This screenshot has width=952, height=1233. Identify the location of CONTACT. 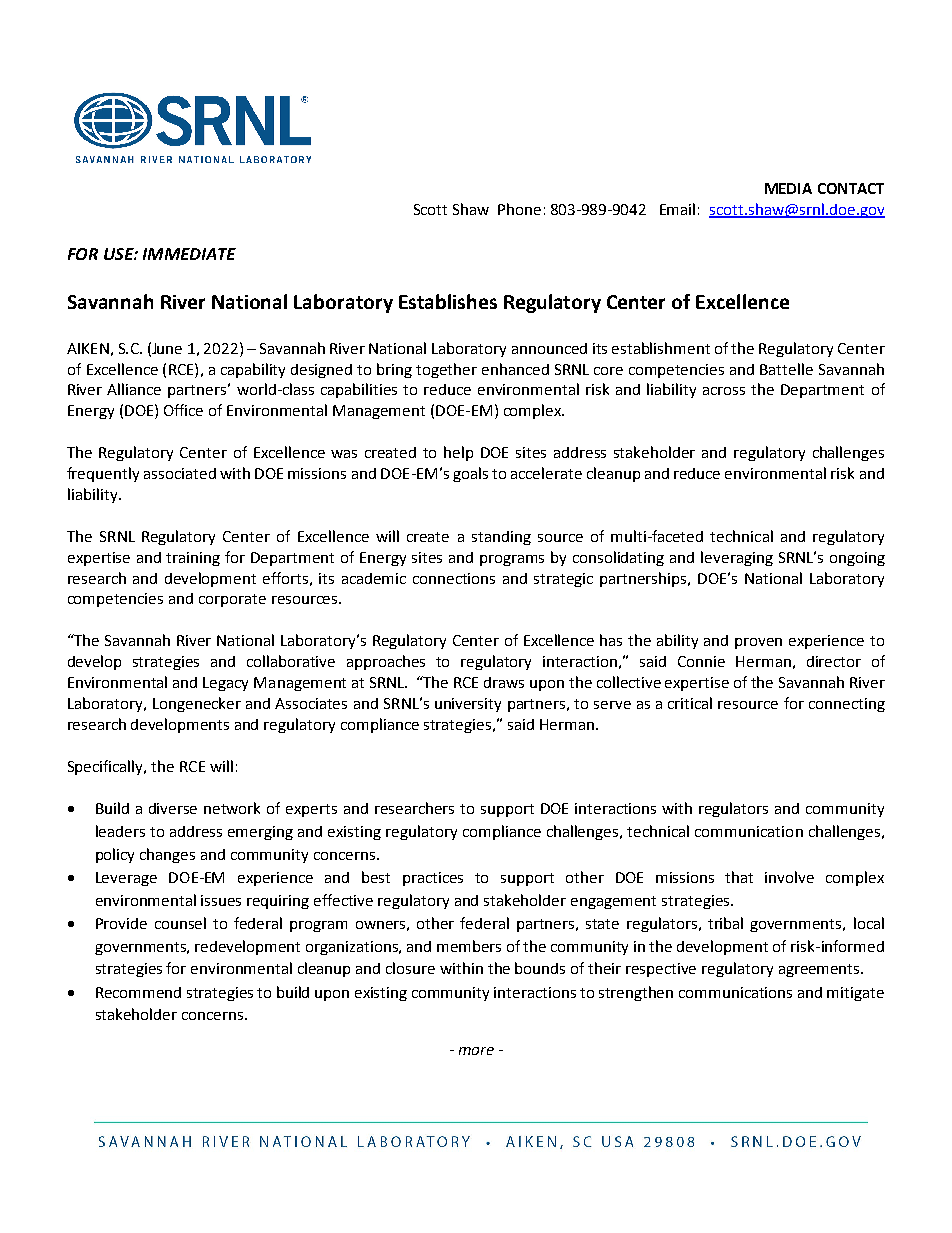
(851, 188).
